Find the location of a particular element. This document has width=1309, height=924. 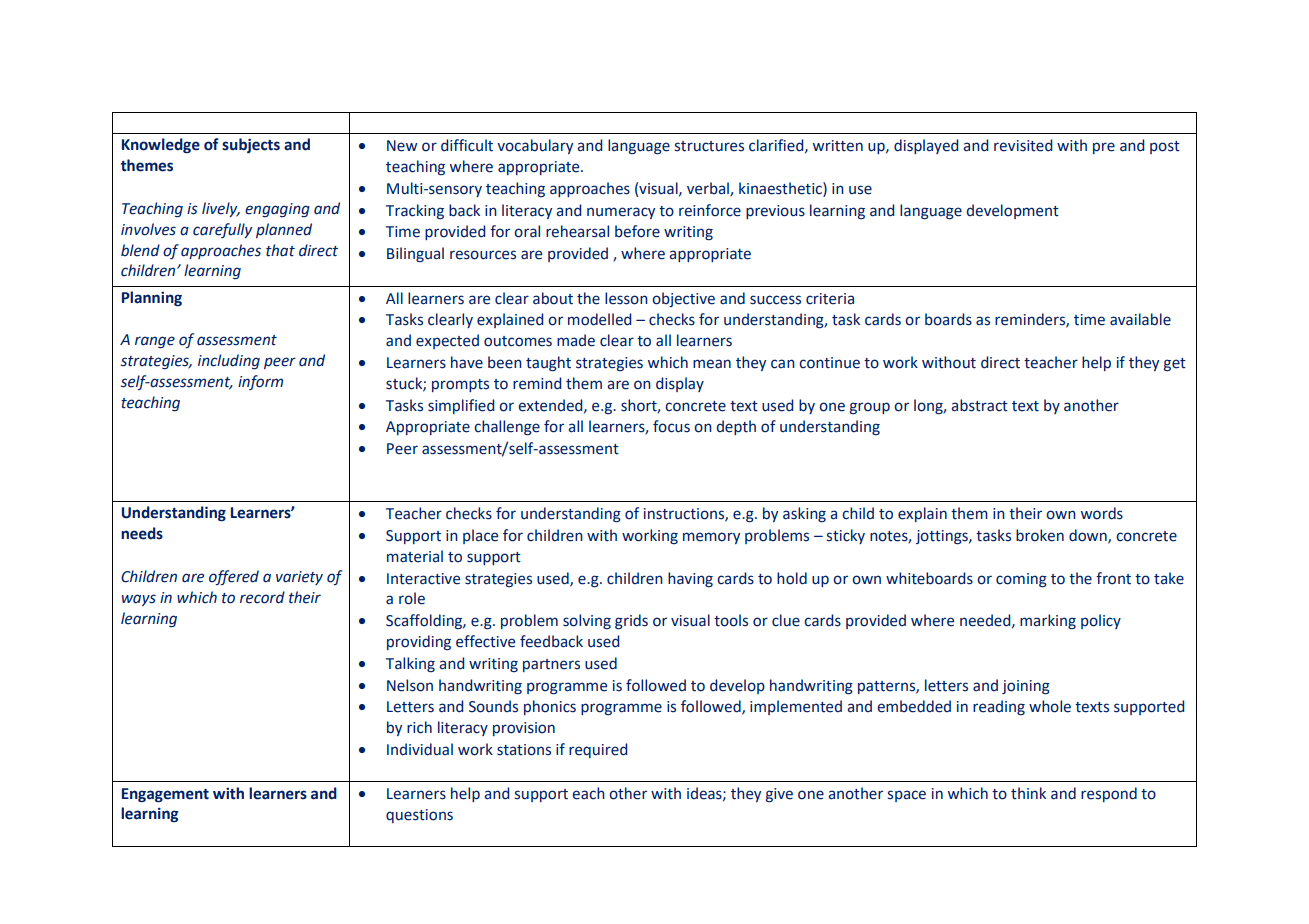

needs is located at coordinates (142, 533).
